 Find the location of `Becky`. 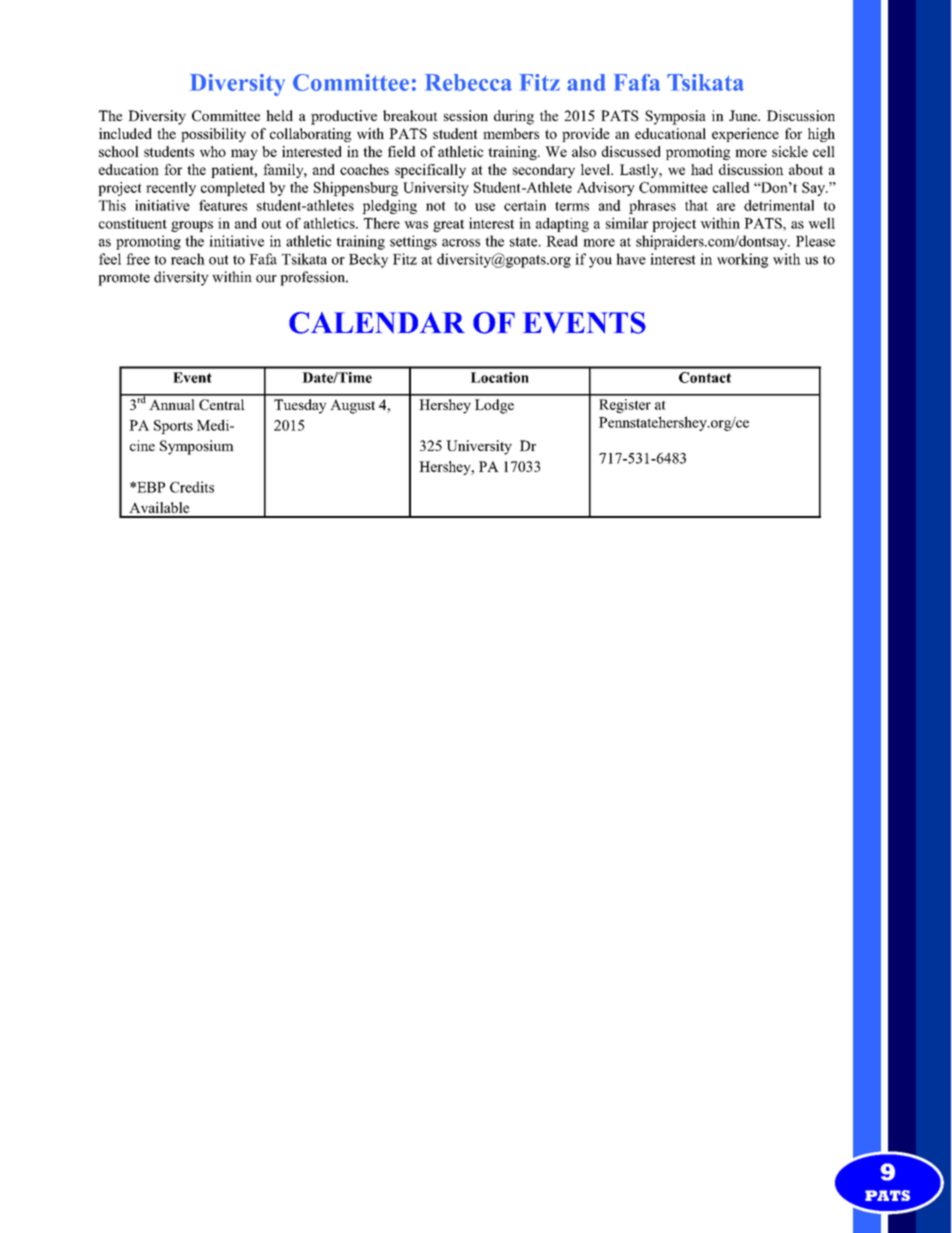

Becky is located at coordinates (368, 260).
